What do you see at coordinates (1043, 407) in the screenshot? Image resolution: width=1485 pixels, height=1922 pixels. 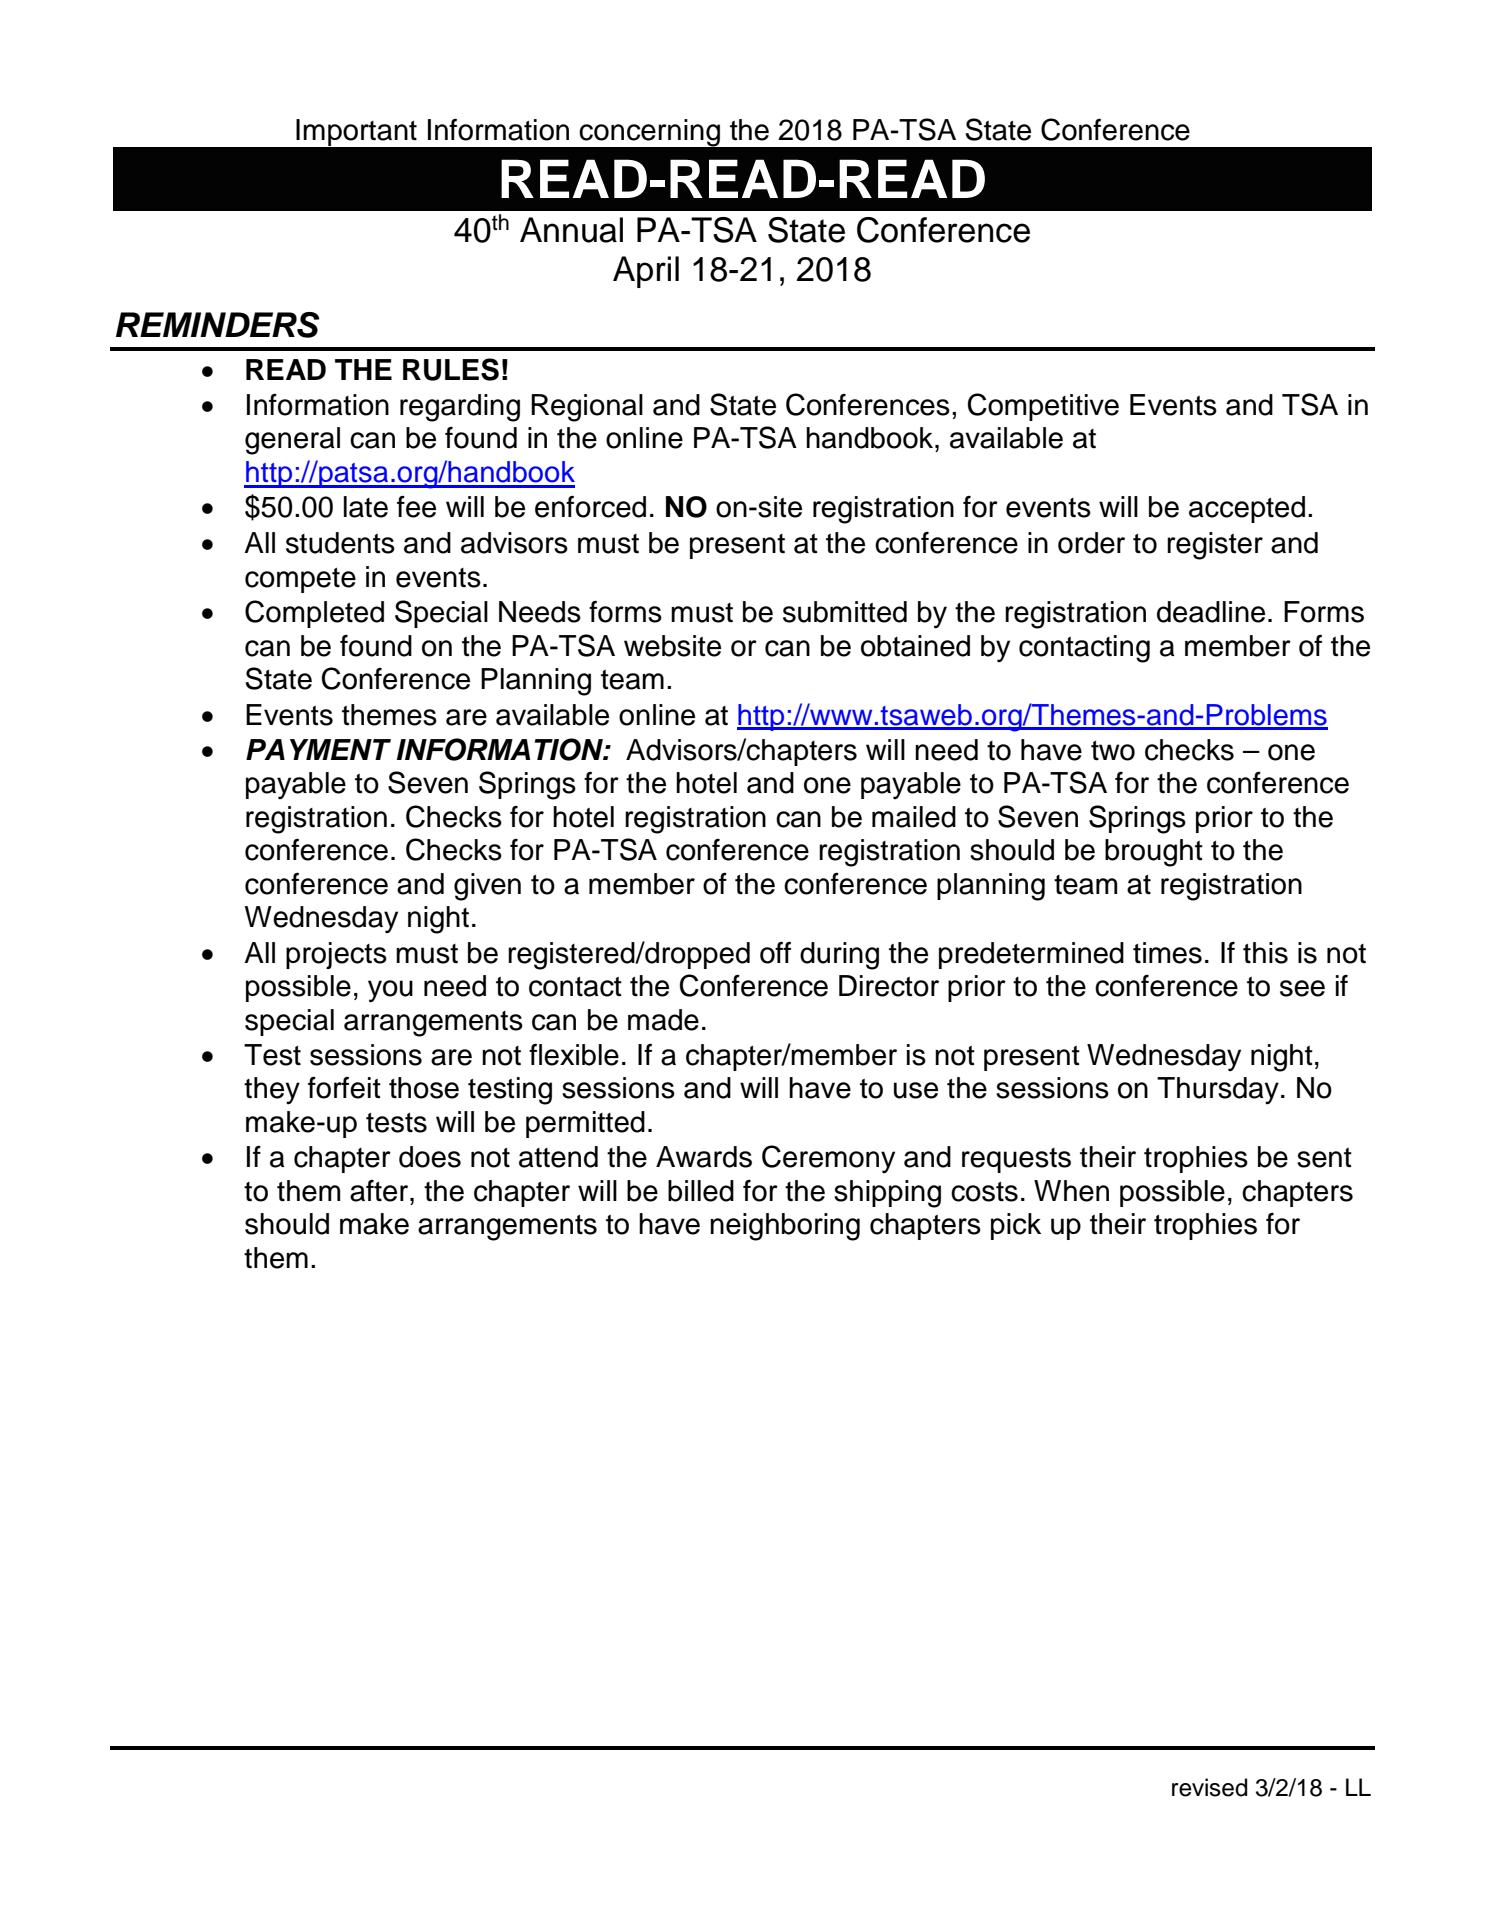 I see `Competitive` at bounding box center [1043, 407].
